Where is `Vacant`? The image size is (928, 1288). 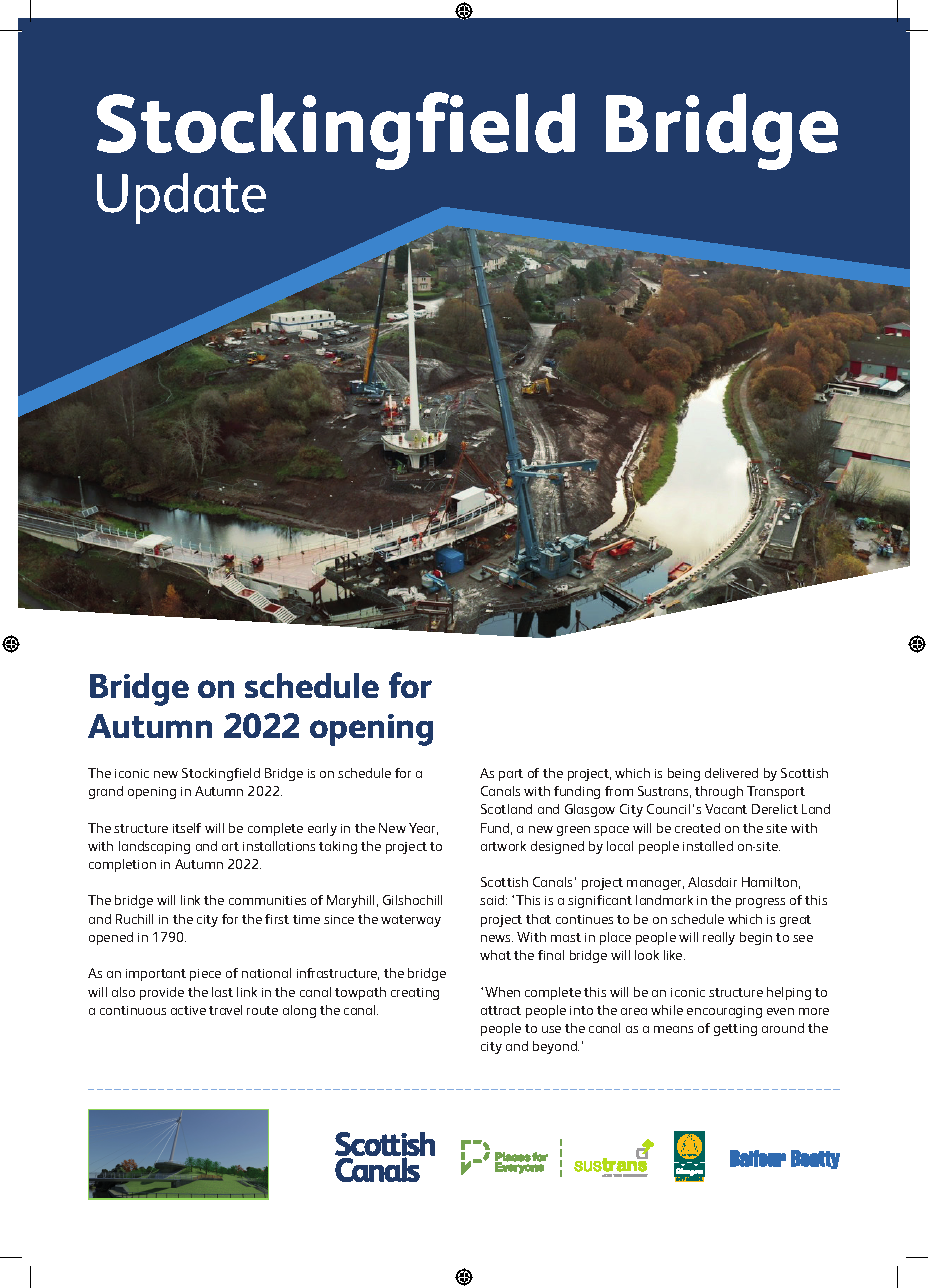
Vacant is located at coordinates (726, 809).
